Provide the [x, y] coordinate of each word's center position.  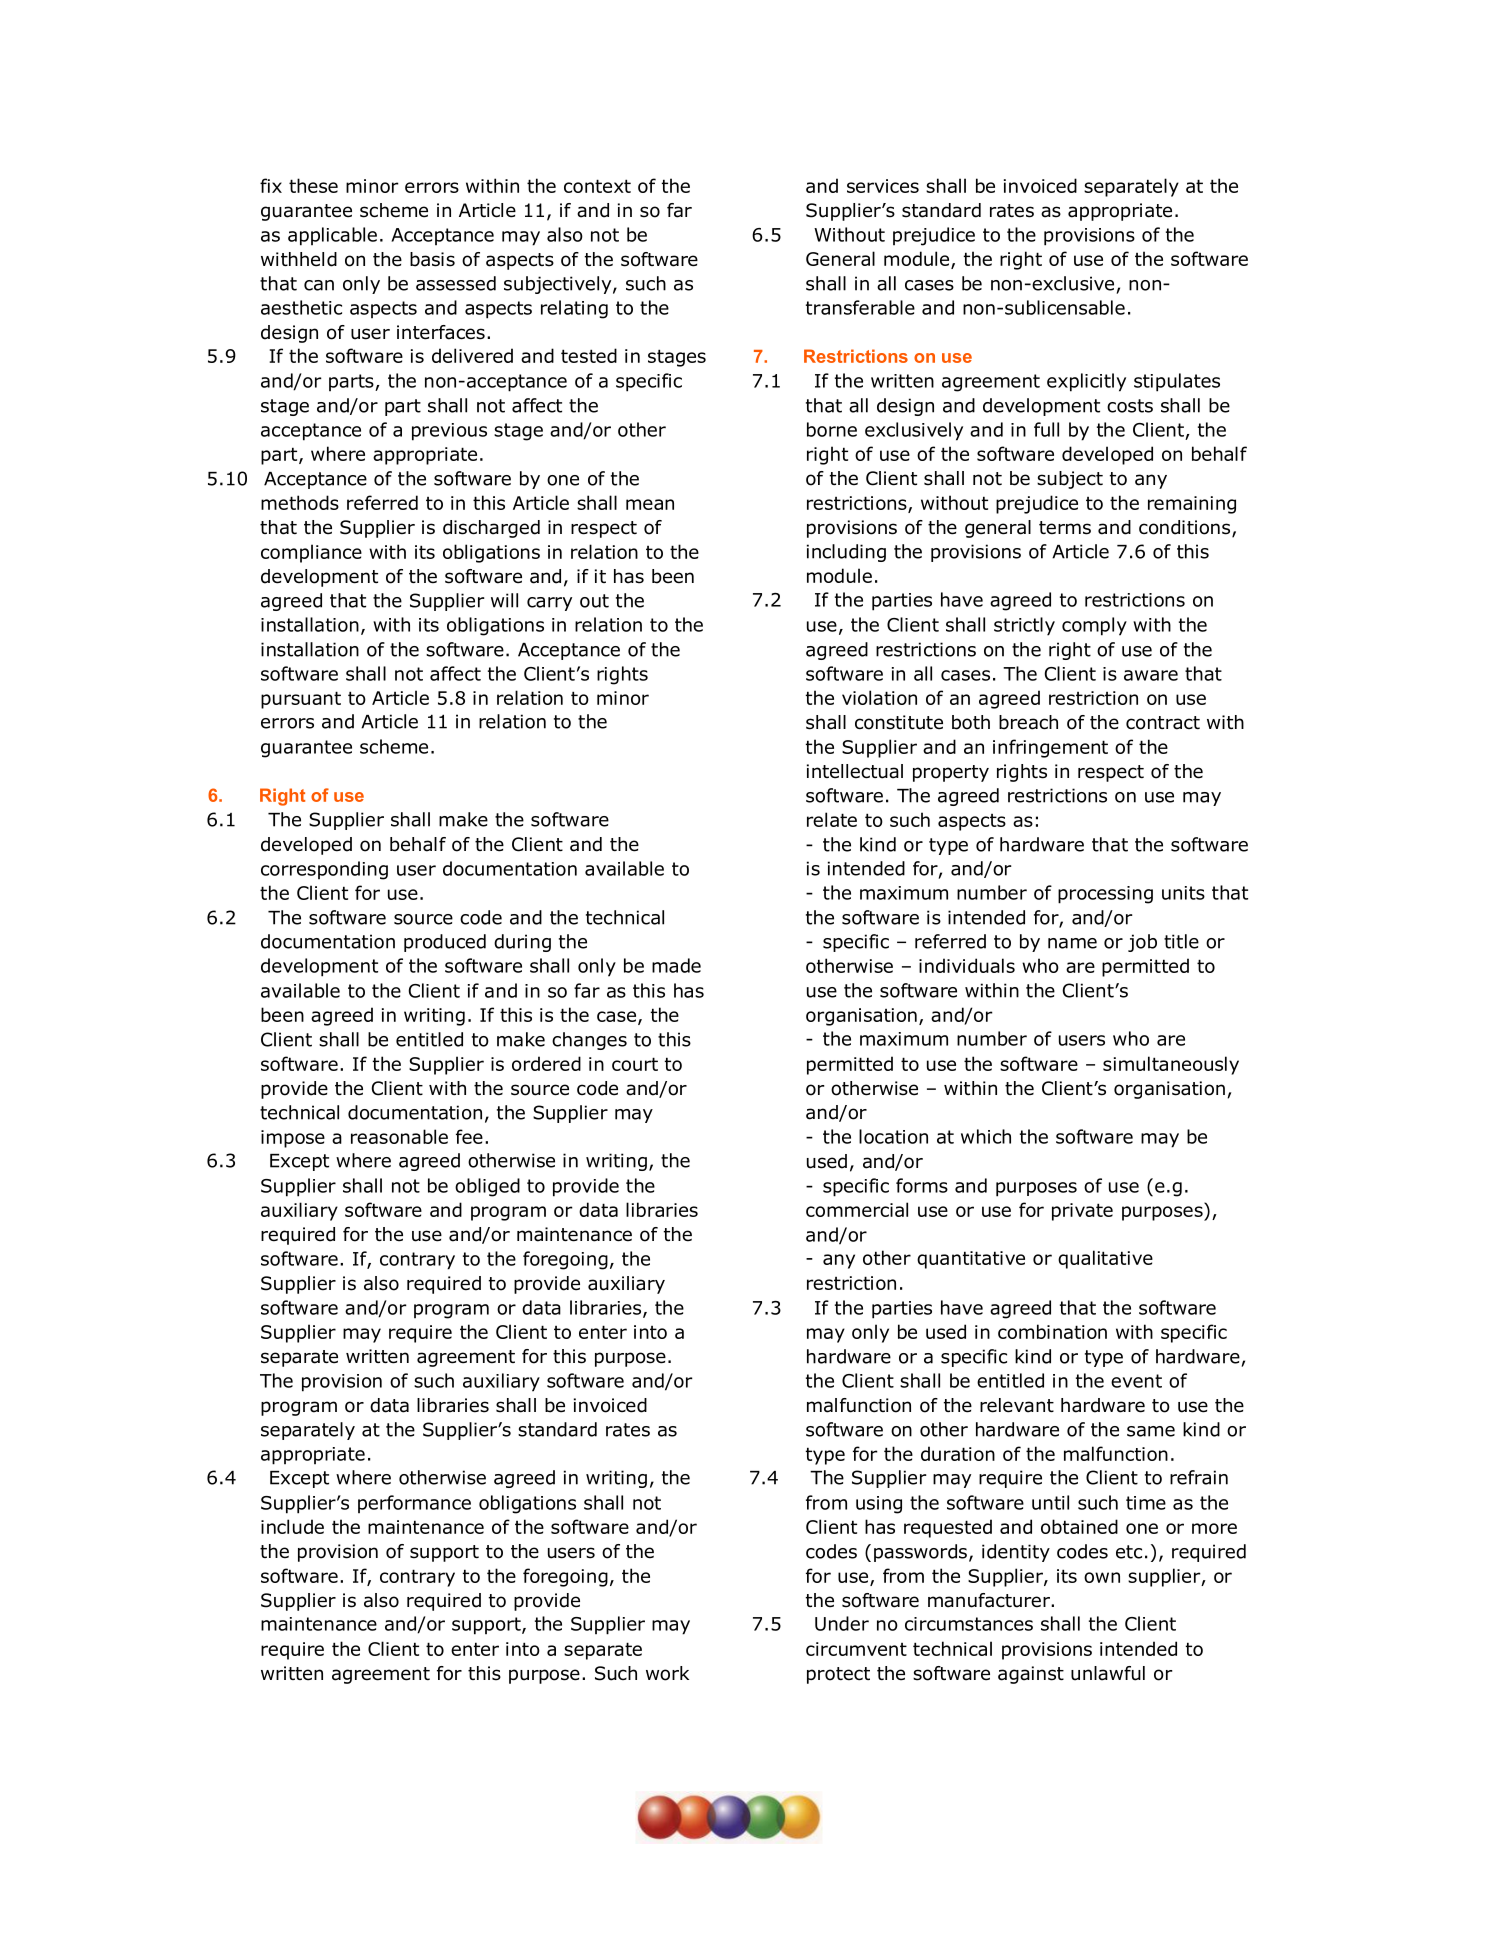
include [292, 1526]
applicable [332, 236]
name [1072, 943]
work [667, 1673]
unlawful [1108, 1673]
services [883, 186]
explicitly [1086, 382]
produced [445, 943]
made [676, 965]
